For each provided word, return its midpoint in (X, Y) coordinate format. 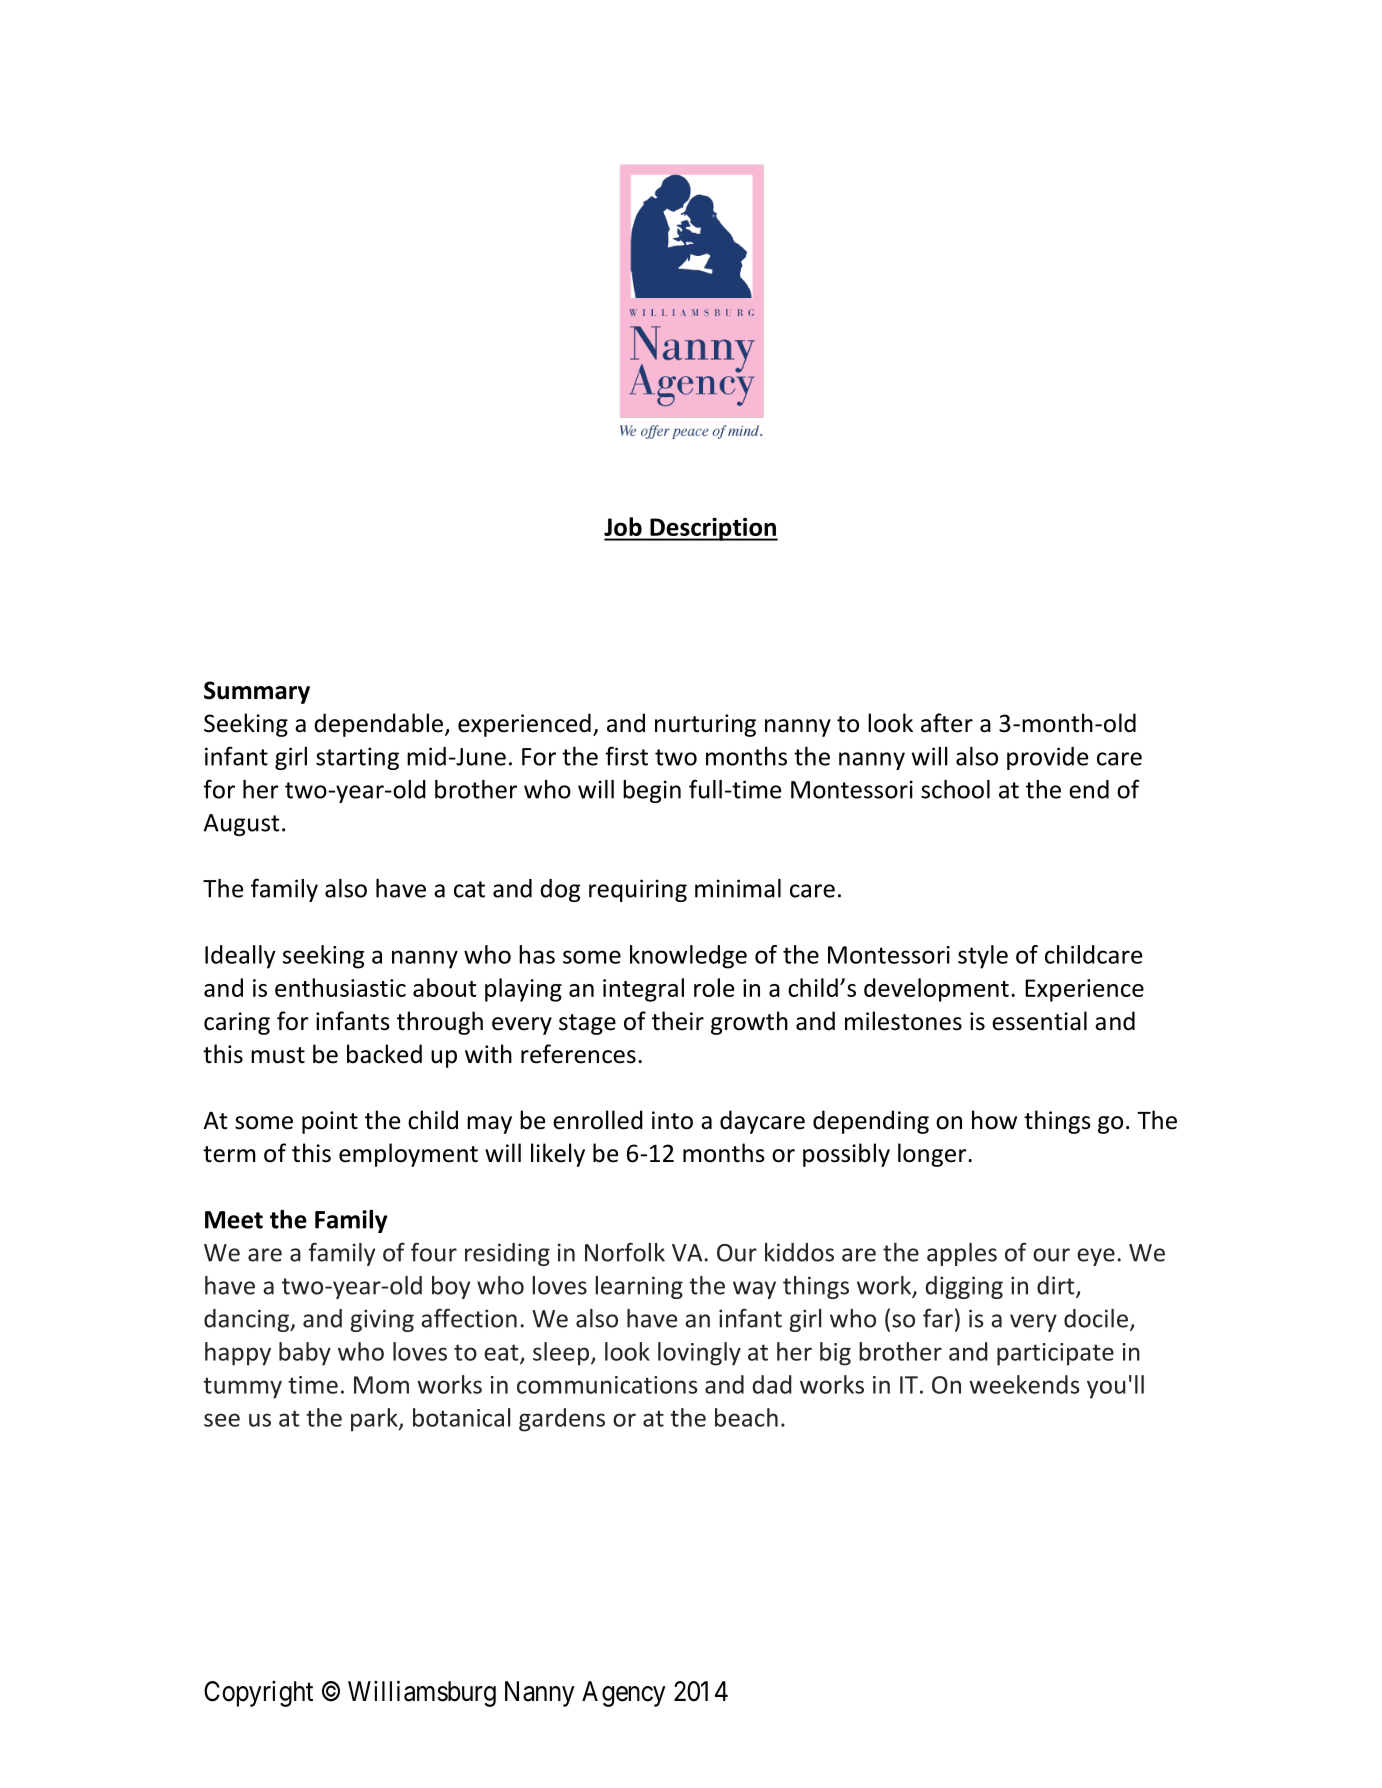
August (242, 825)
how (994, 1120)
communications (607, 1385)
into (672, 1120)
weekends (1024, 1384)
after (947, 723)
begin (652, 791)
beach (746, 1417)
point (330, 1122)
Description (713, 529)
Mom (381, 1385)
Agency (624, 1694)
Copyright (258, 1694)
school (955, 789)
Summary (257, 692)
